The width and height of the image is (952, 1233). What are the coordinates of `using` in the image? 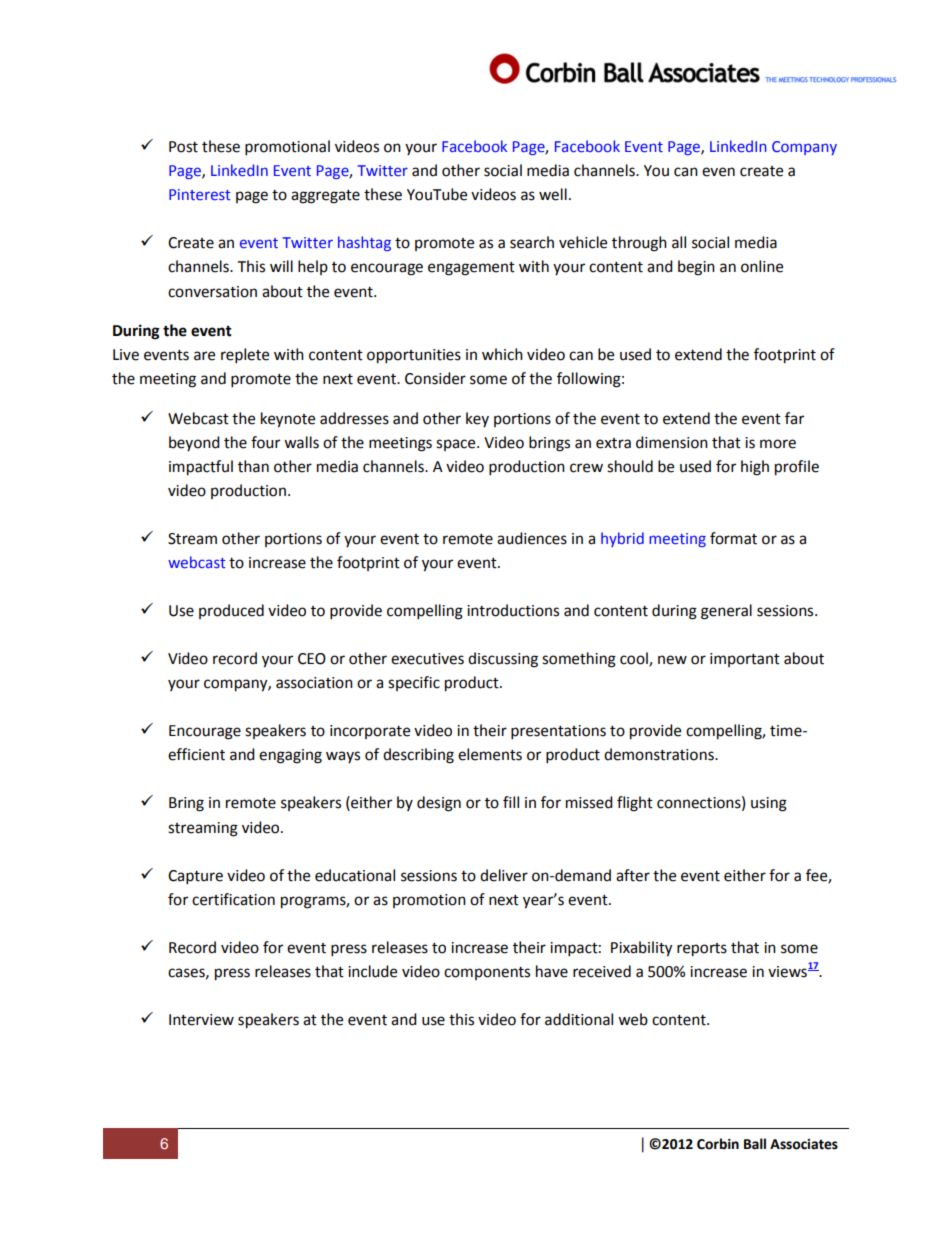 It's located at (769, 804).
